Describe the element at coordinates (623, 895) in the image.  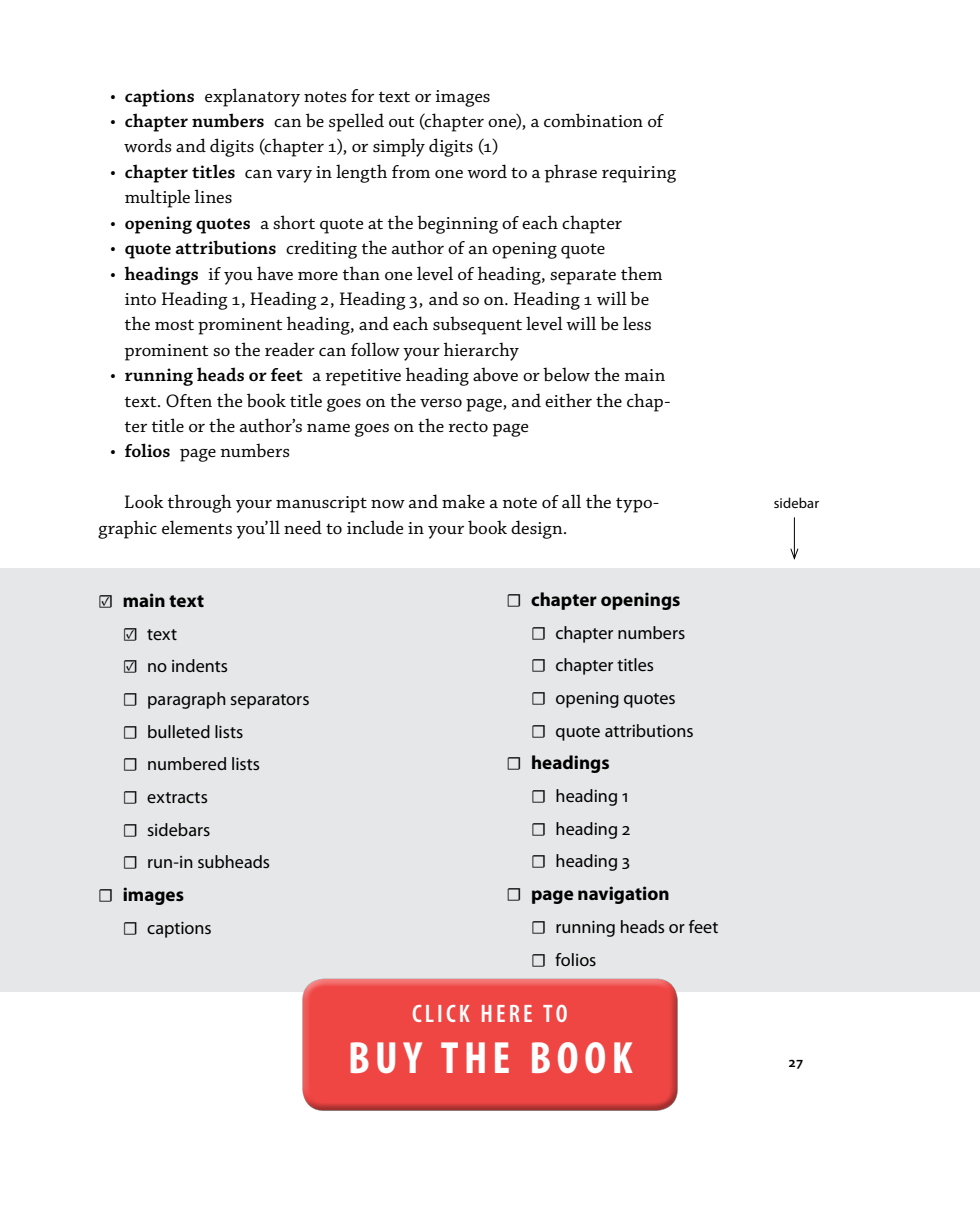
I see `navigation` at that location.
